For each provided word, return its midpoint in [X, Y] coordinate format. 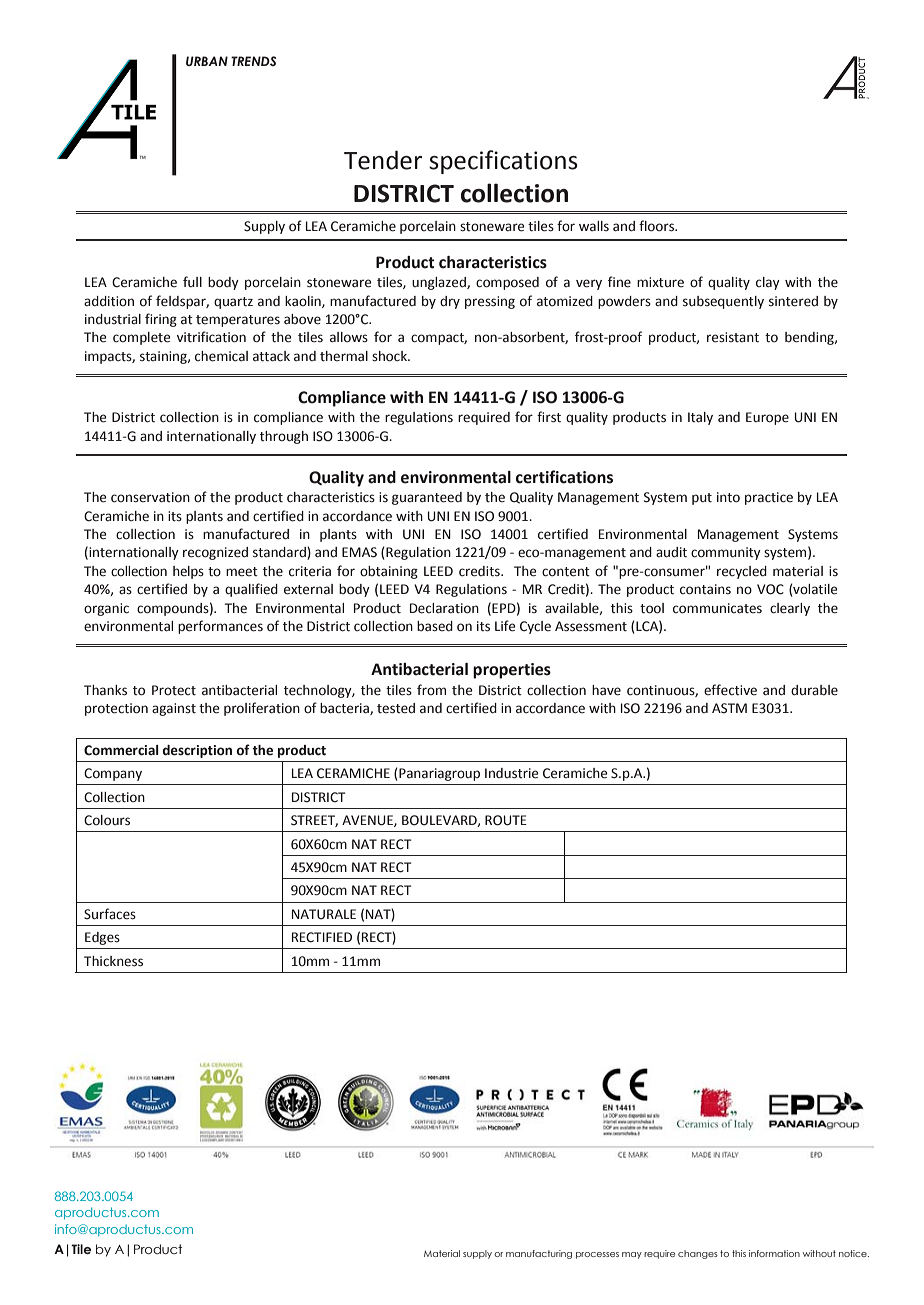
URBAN [207, 61]
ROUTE [506, 820]
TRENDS [253, 61]
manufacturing [539, 1254]
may [632, 1255]
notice [854, 1253]
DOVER [335, 745]
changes [698, 1254]
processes [597, 1255]
